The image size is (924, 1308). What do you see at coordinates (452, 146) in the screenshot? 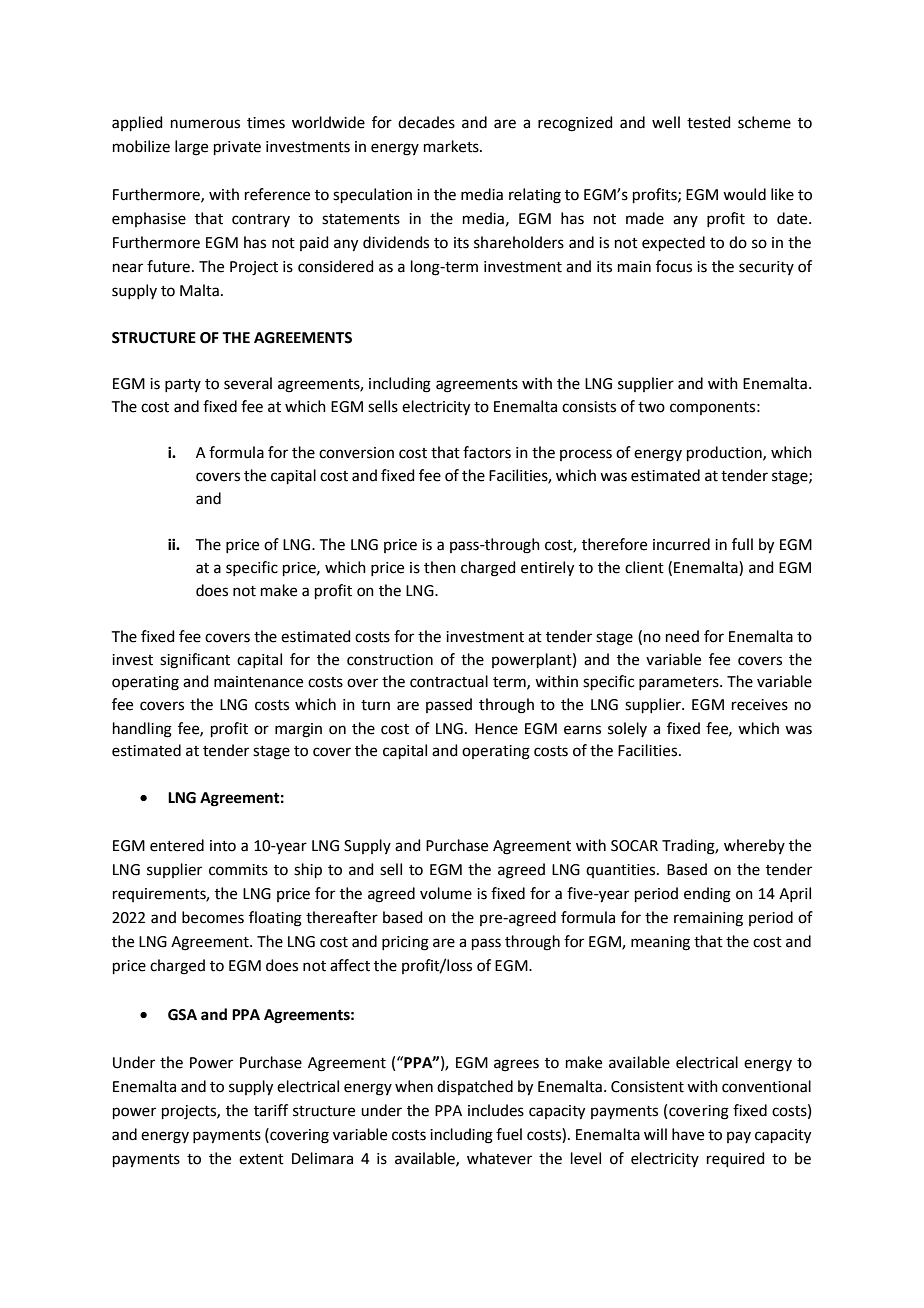
I see `markets` at bounding box center [452, 146].
